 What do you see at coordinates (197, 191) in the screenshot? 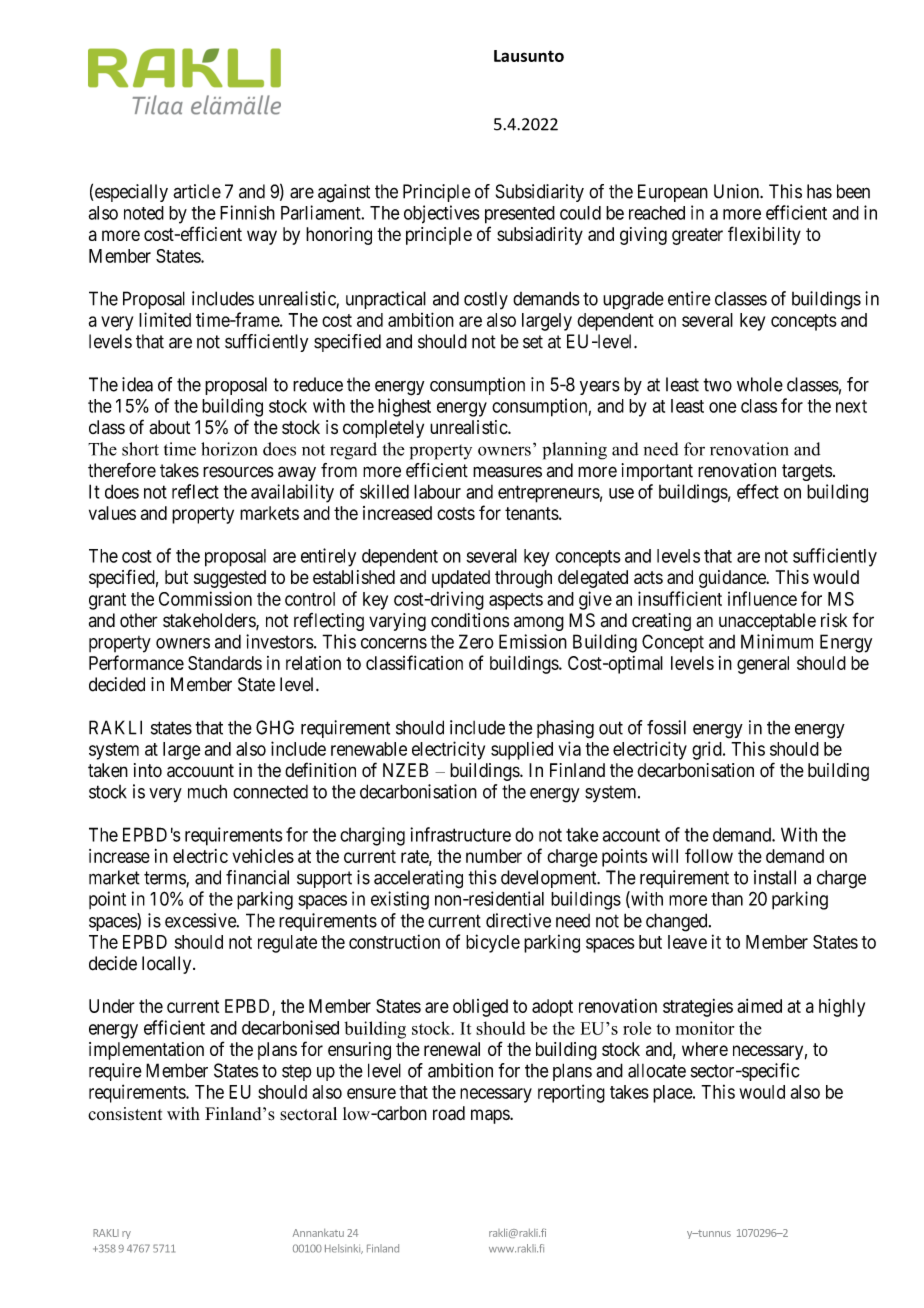
I see `article` at bounding box center [197, 191].
